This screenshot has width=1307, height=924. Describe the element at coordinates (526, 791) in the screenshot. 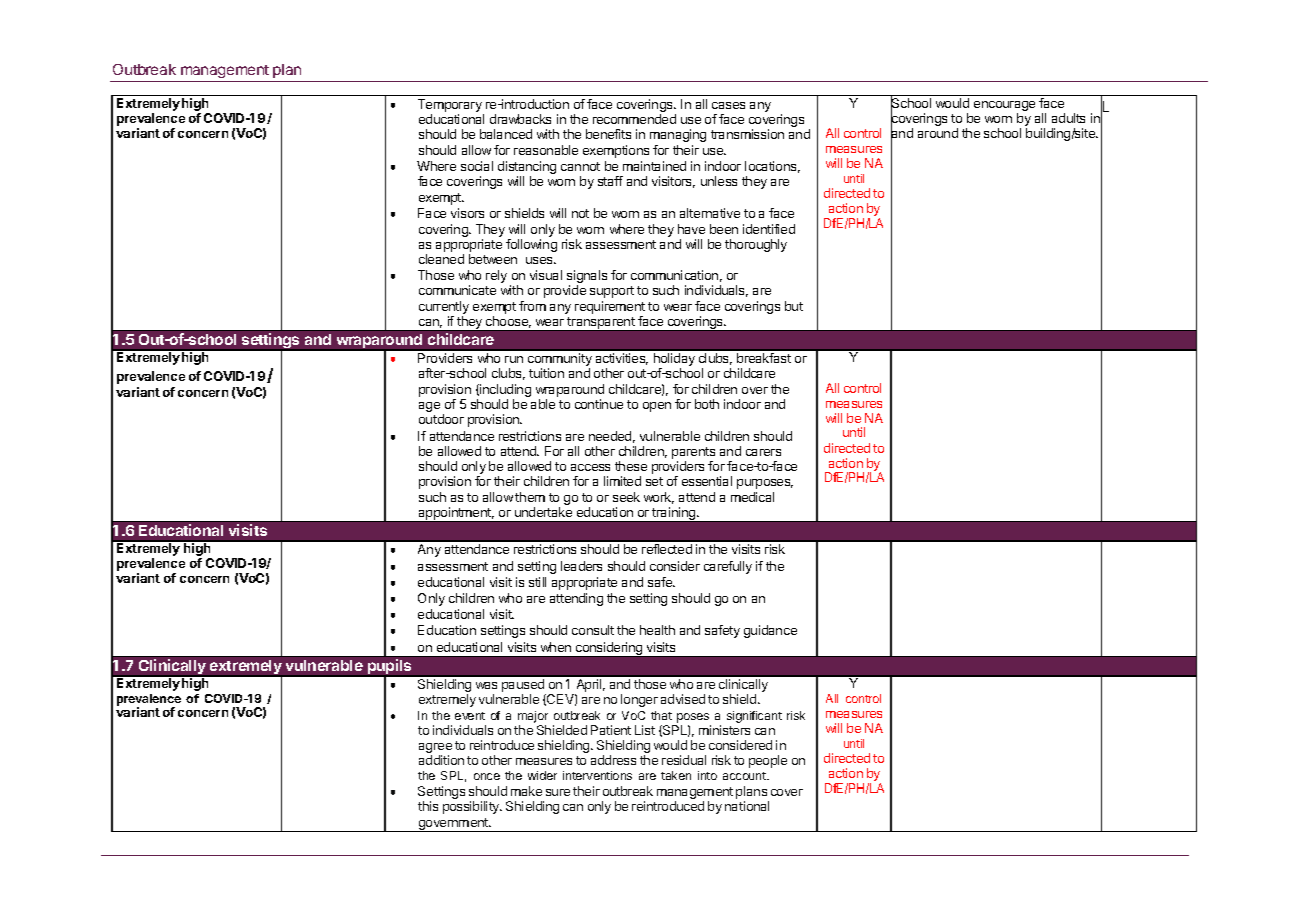

I see `make` at that location.
